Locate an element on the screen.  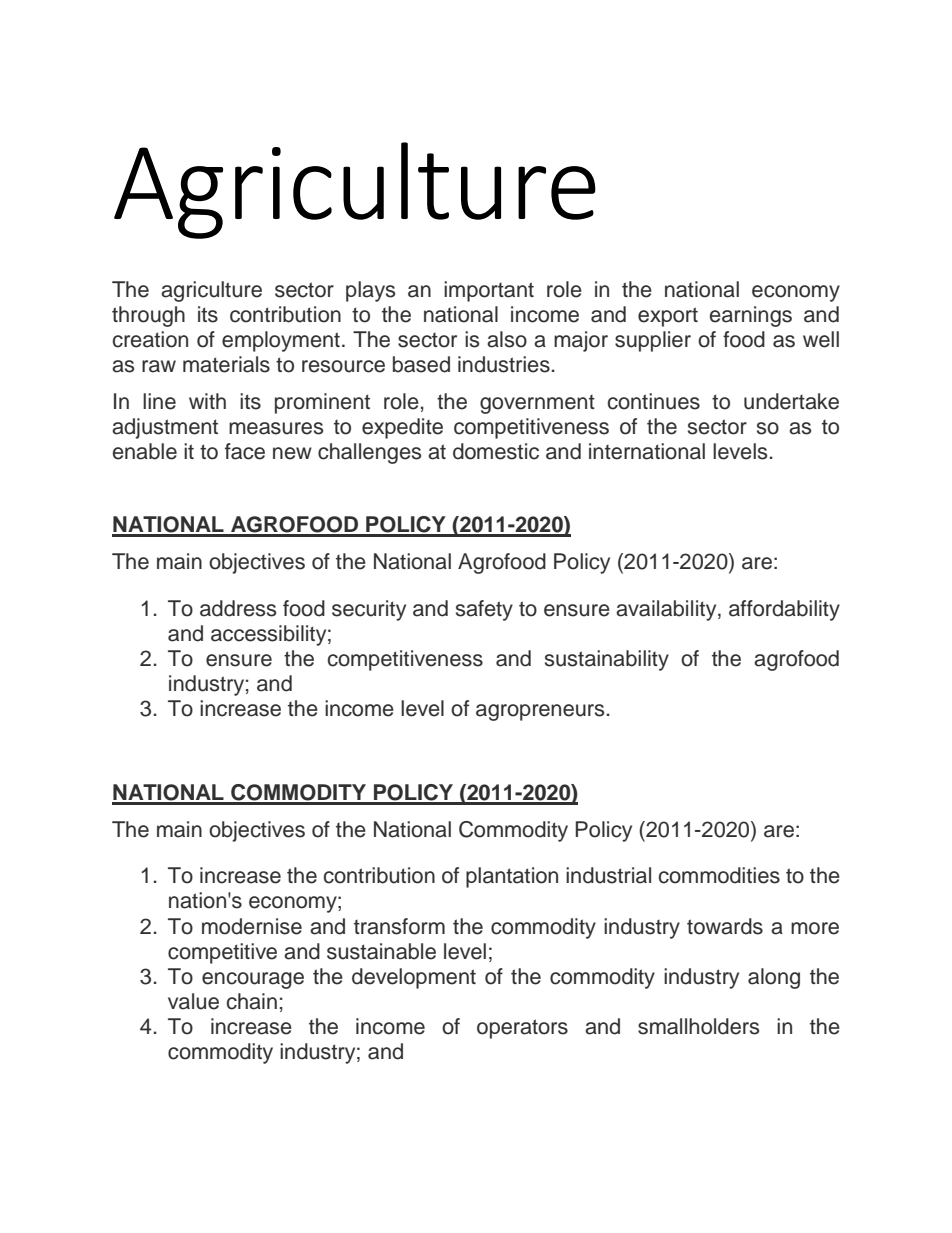
earnings is located at coordinates (751, 316).
